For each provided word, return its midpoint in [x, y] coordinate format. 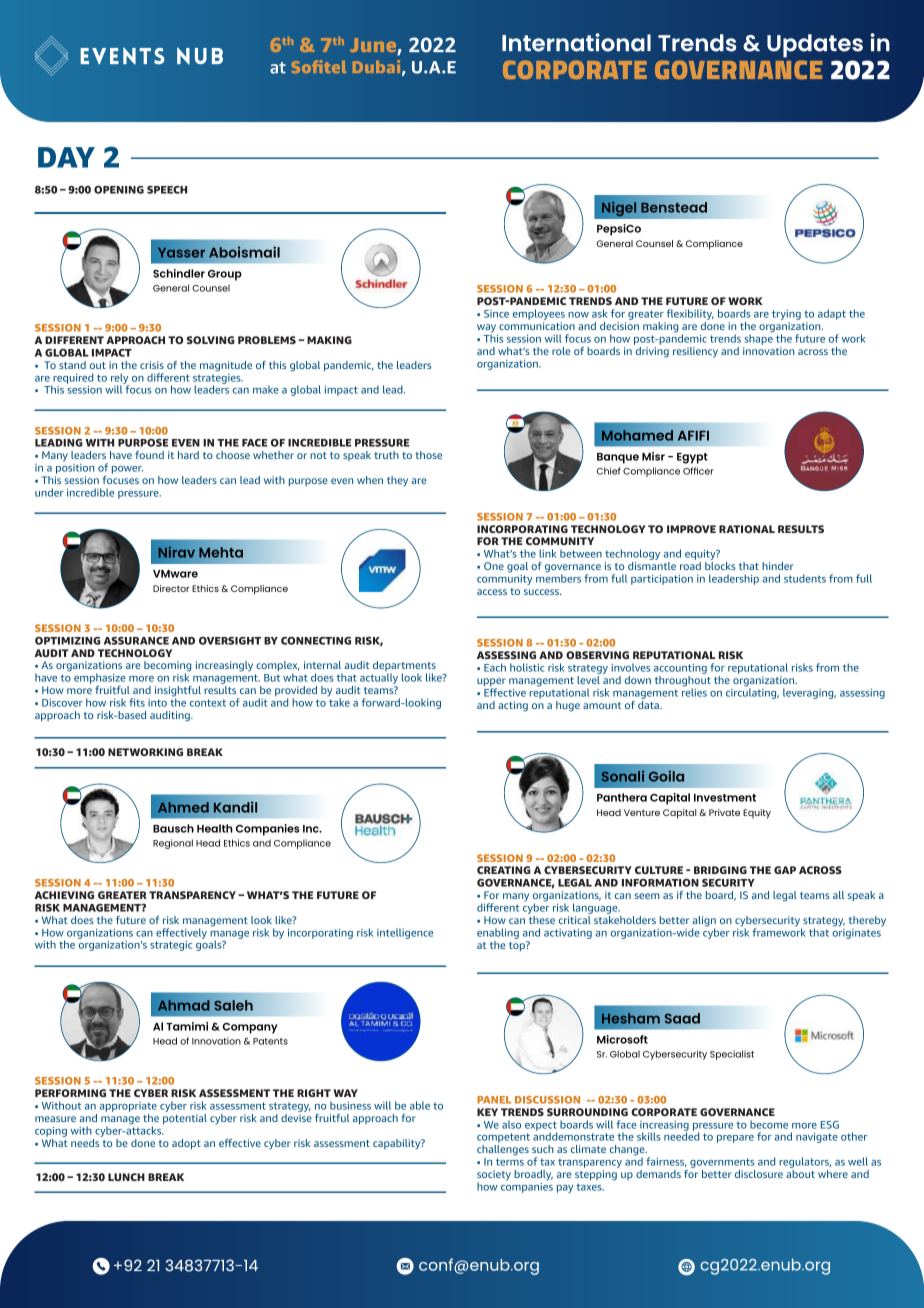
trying [786, 316]
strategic [171, 946]
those [429, 455]
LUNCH [126, 1177]
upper [491, 683]
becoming [167, 667]
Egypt [692, 458]
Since [496, 314]
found [149, 455]
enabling [498, 933]
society [494, 1176]
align [704, 922]
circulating [752, 692]
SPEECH [167, 190]
